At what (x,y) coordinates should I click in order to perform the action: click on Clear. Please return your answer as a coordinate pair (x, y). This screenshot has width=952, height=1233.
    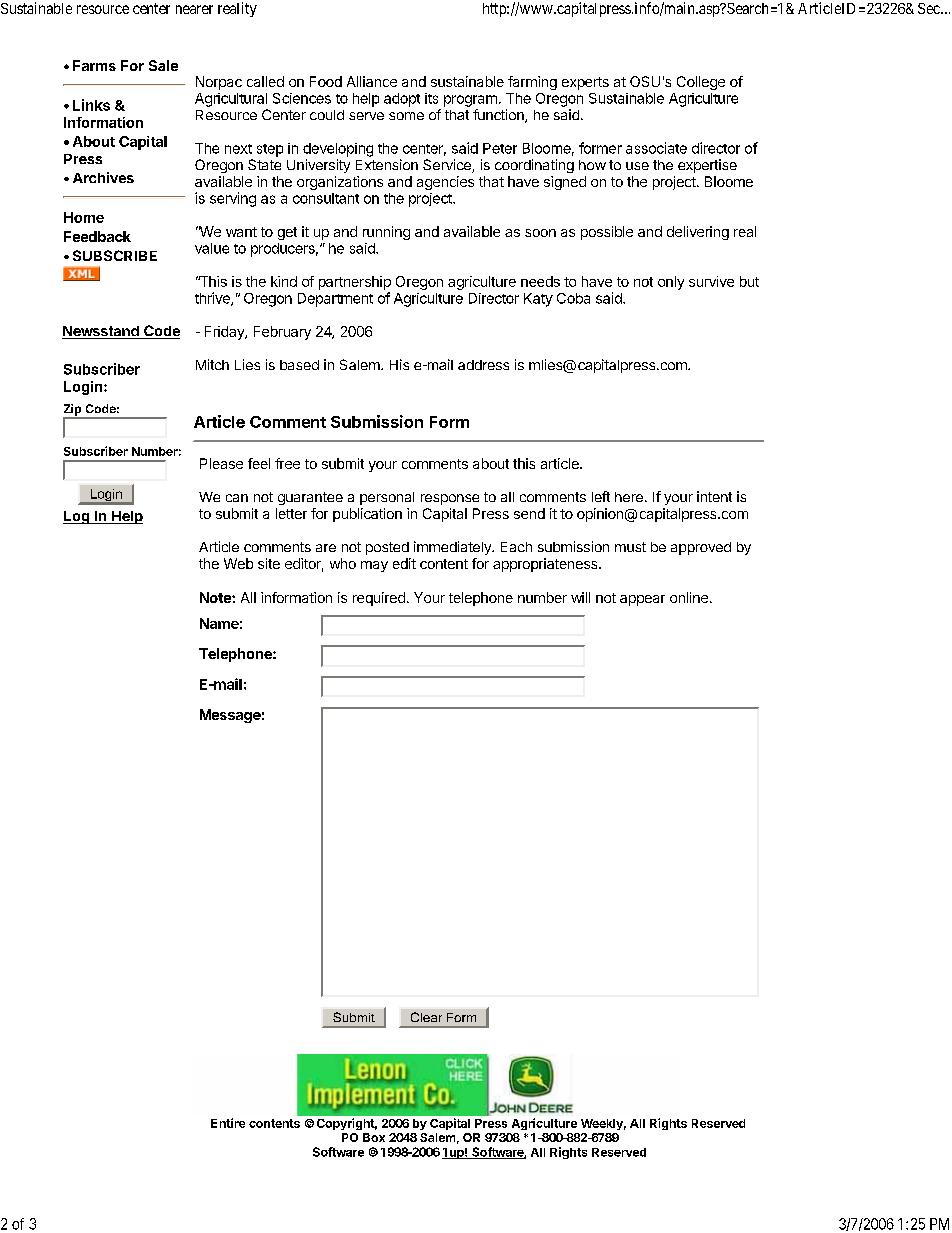
    Looking at the image, I should click on (426, 1017).
